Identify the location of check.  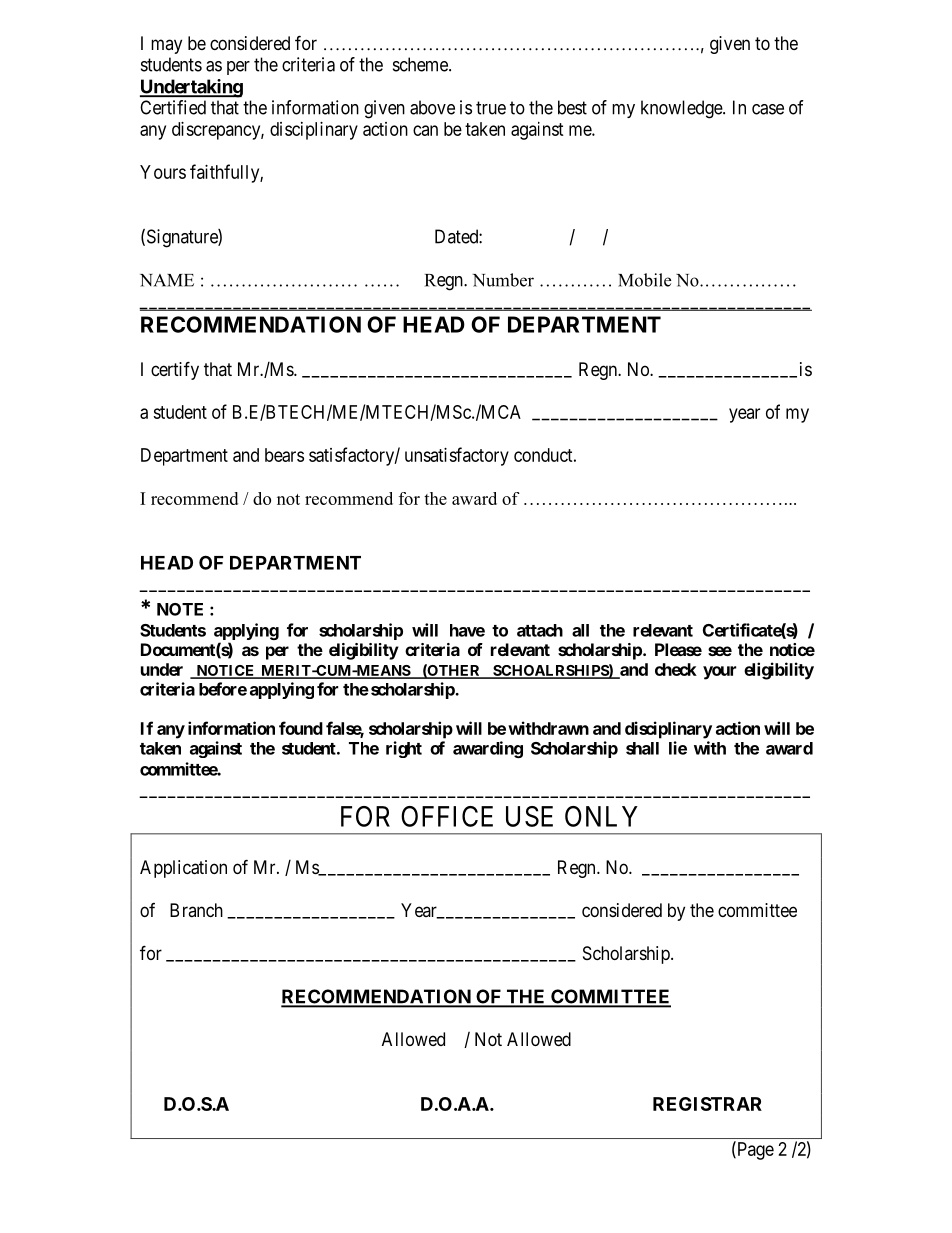
(676, 669).
